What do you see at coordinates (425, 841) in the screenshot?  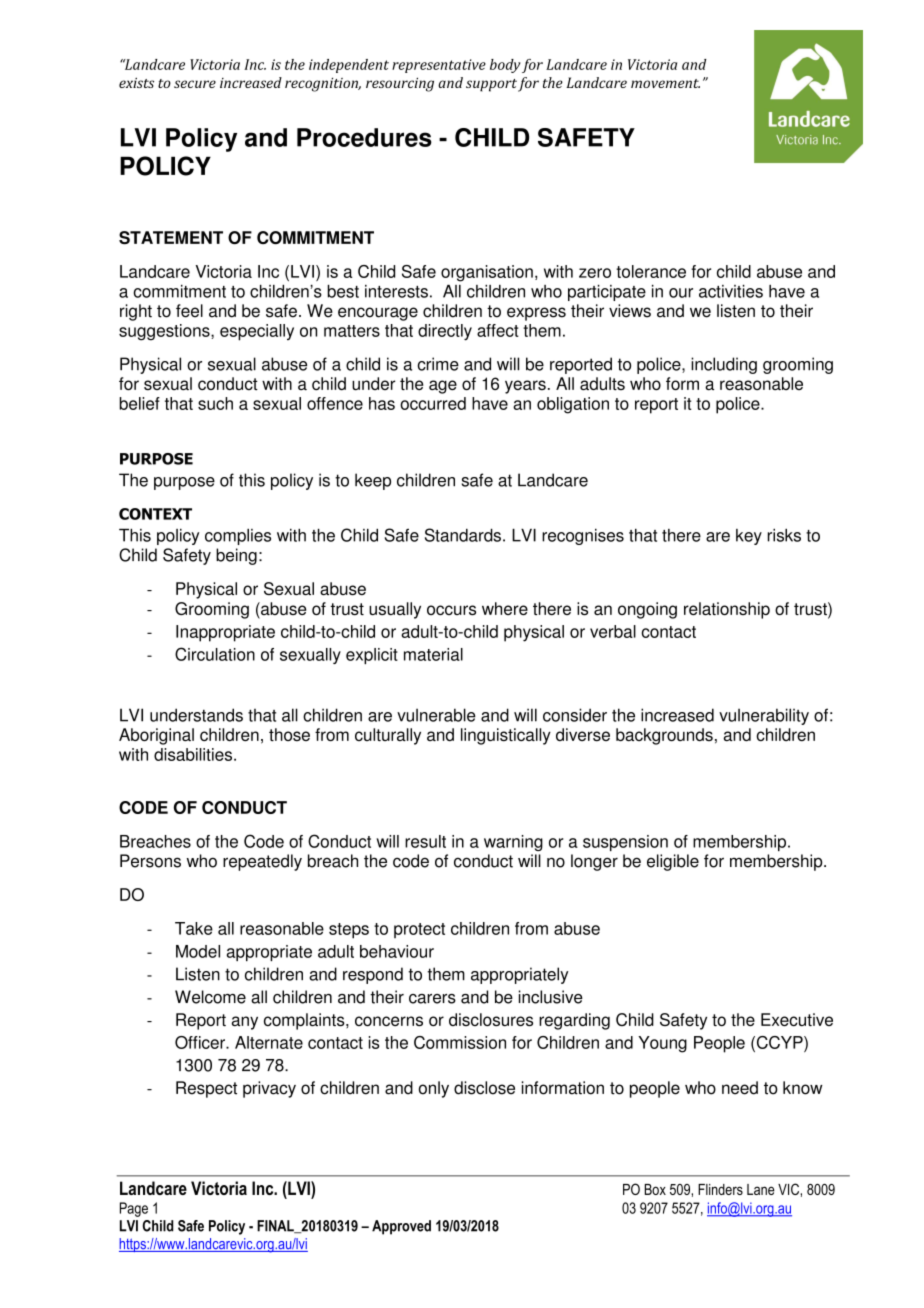 I see `result` at bounding box center [425, 841].
